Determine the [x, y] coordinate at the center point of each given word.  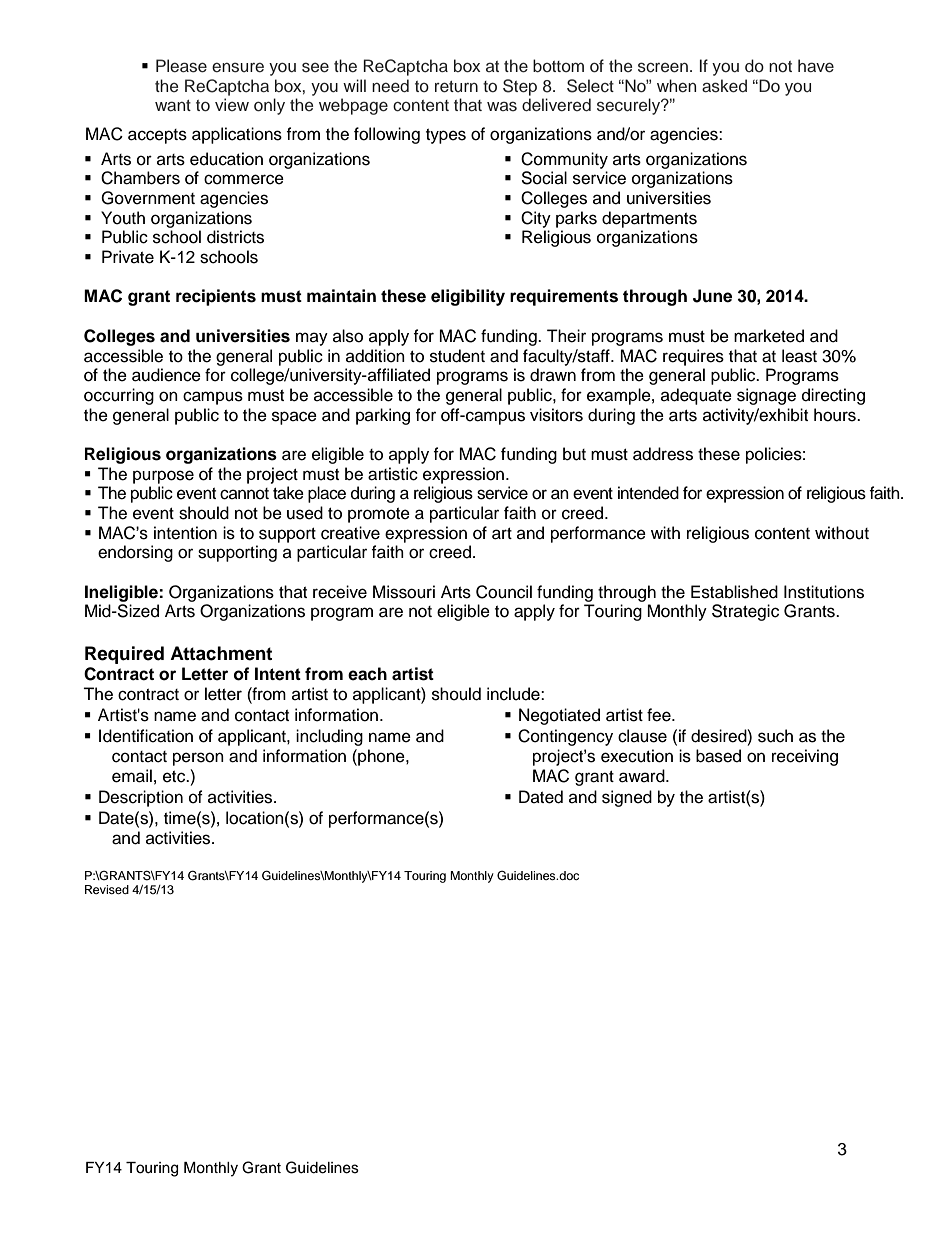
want [173, 105]
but [574, 454]
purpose [163, 477]
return [456, 87]
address [663, 454]
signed [627, 798]
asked [724, 86]
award [643, 776]
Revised [107, 889]
